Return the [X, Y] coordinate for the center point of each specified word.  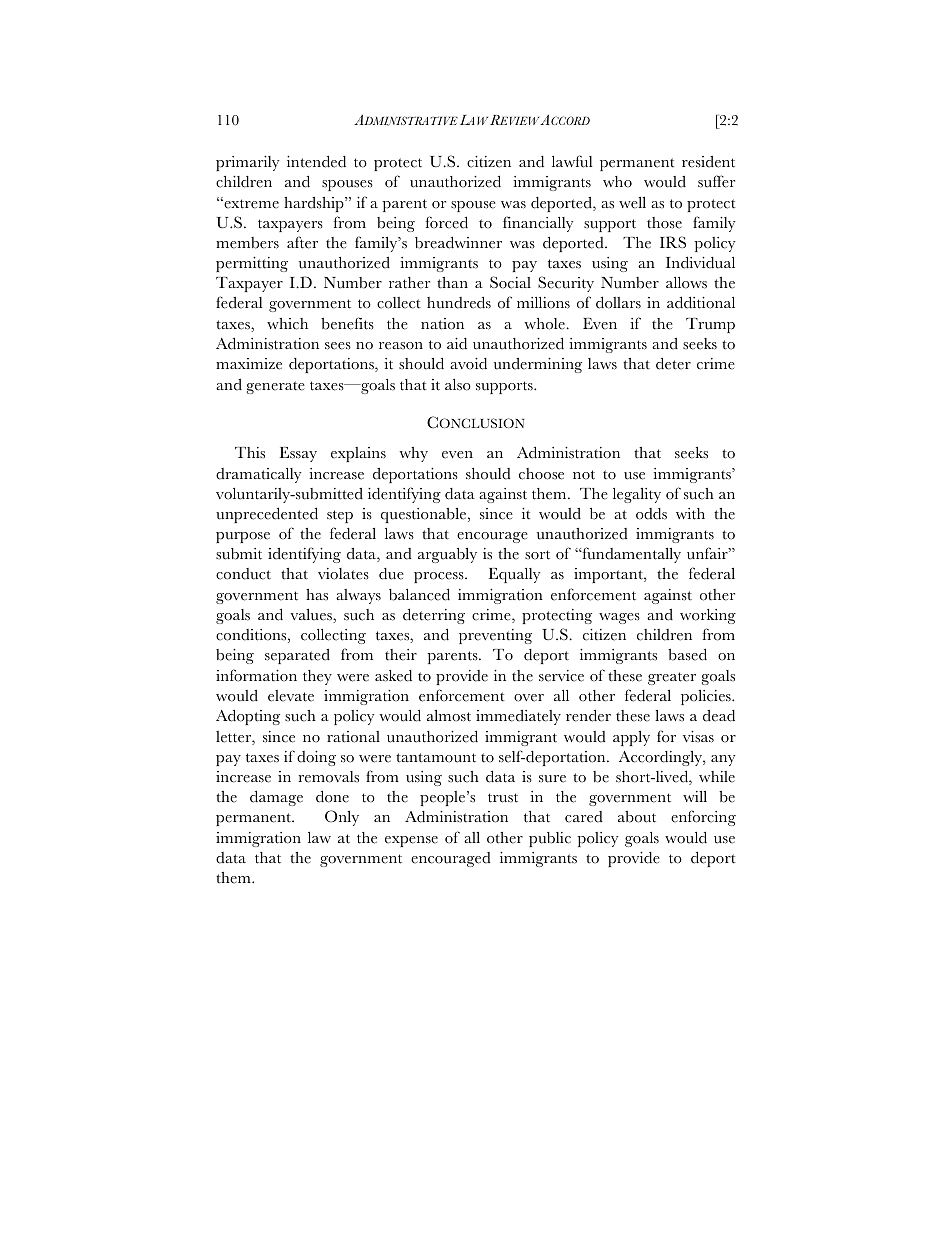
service [561, 676]
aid [457, 344]
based [687, 654]
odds [651, 514]
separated [297, 656]
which [287, 324]
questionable [425, 515]
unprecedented [267, 515]
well [632, 203]
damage [276, 798]
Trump [710, 325]
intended [316, 161]
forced [447, 222]
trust [503, 798]
